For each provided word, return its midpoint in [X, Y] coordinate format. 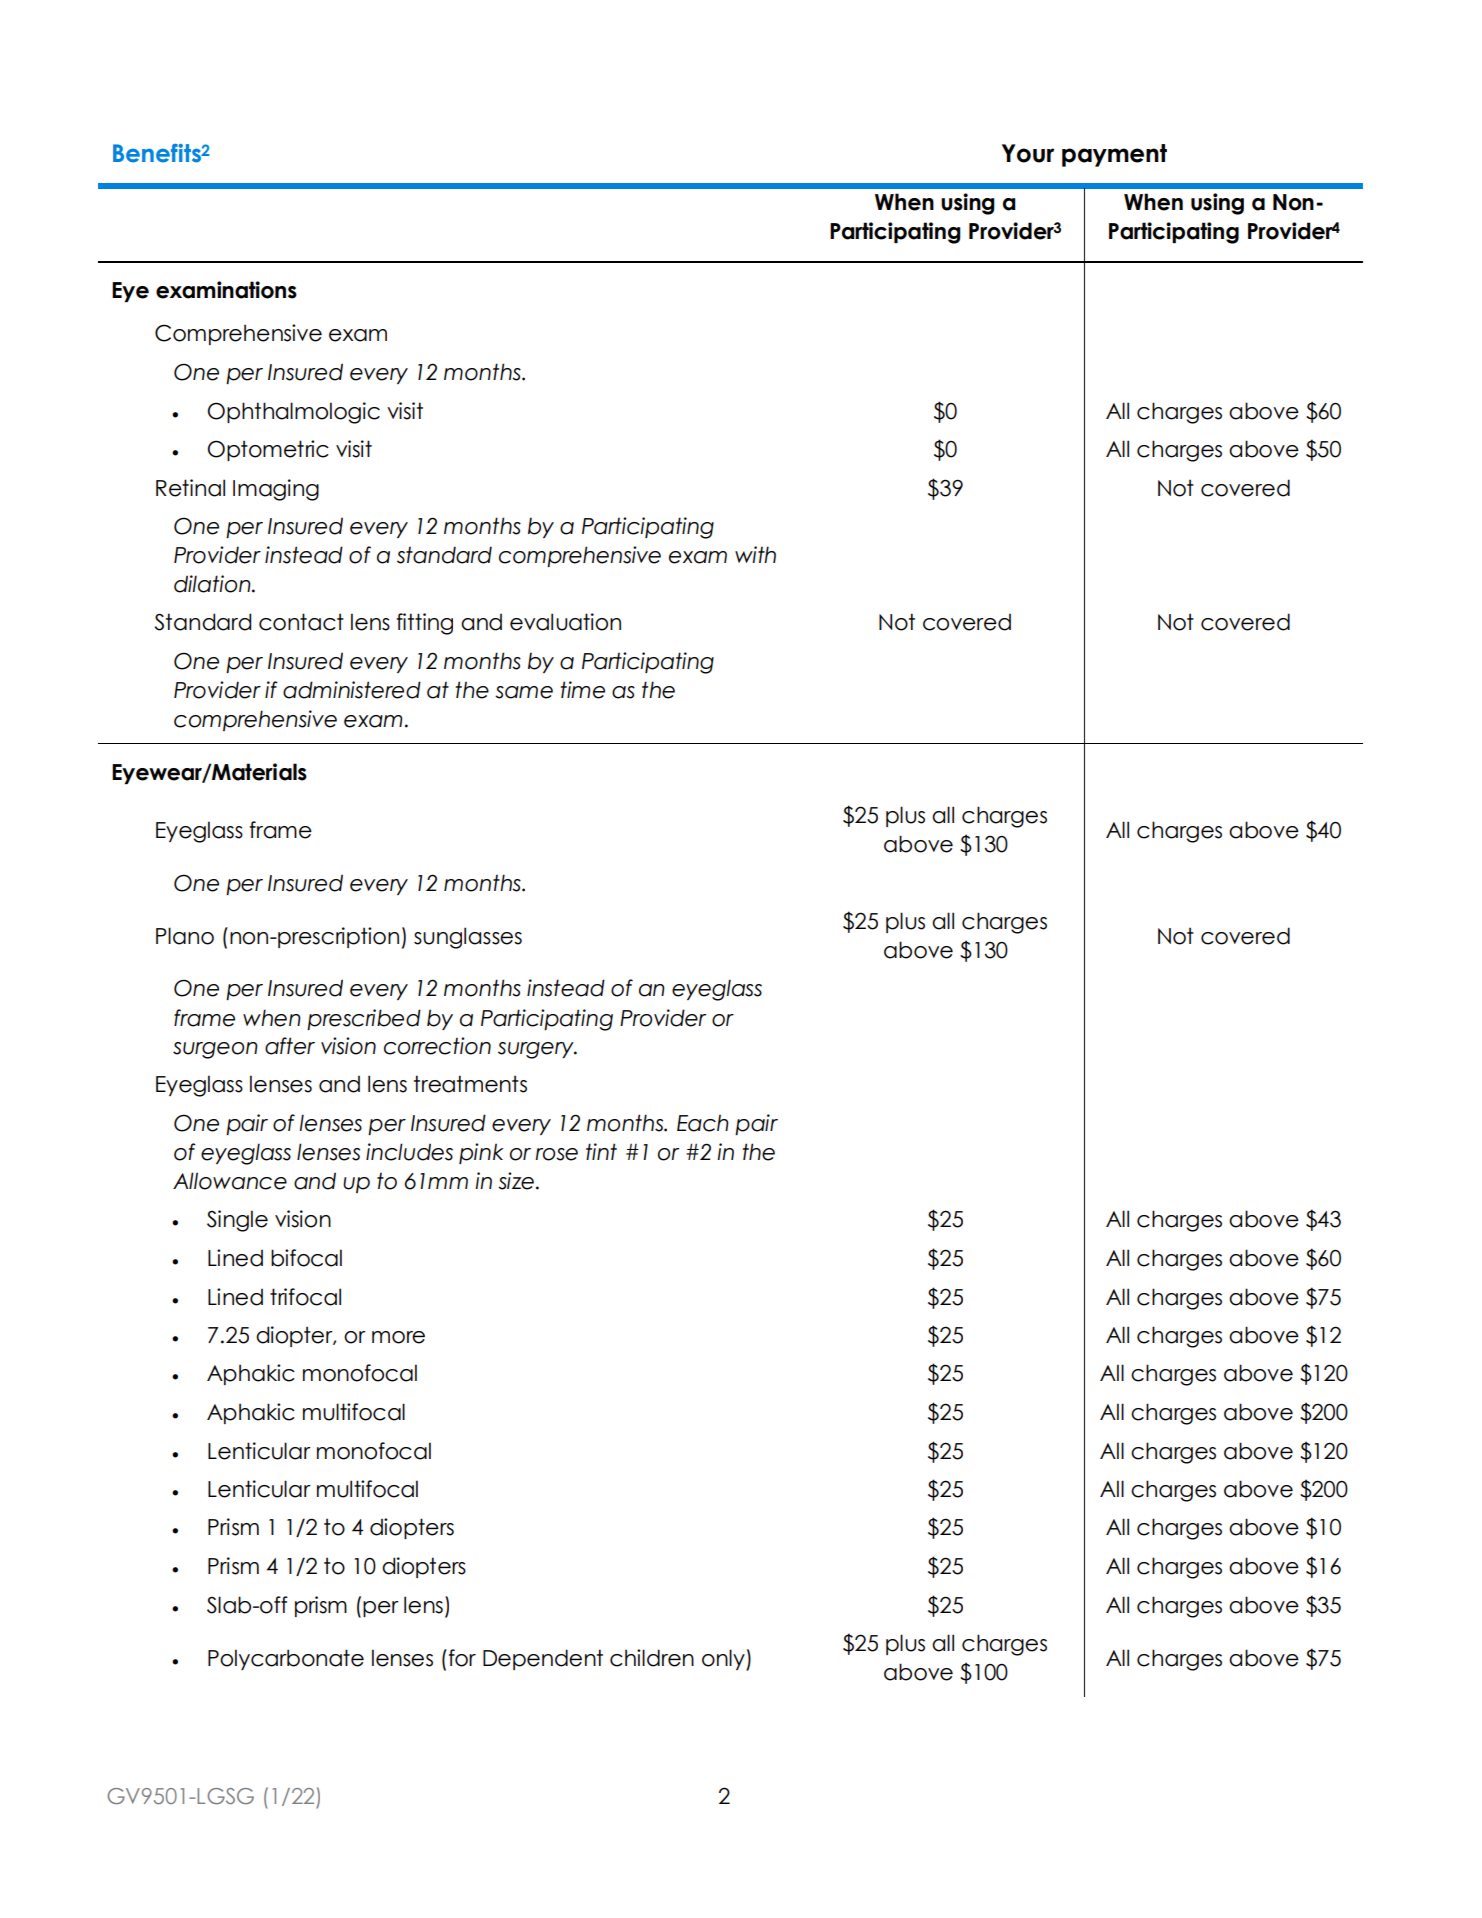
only [724, 1660]
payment [1114, 155]
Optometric [268, 450]
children [652, 1658]
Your [1028, 153]
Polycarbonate [286, 1659]
